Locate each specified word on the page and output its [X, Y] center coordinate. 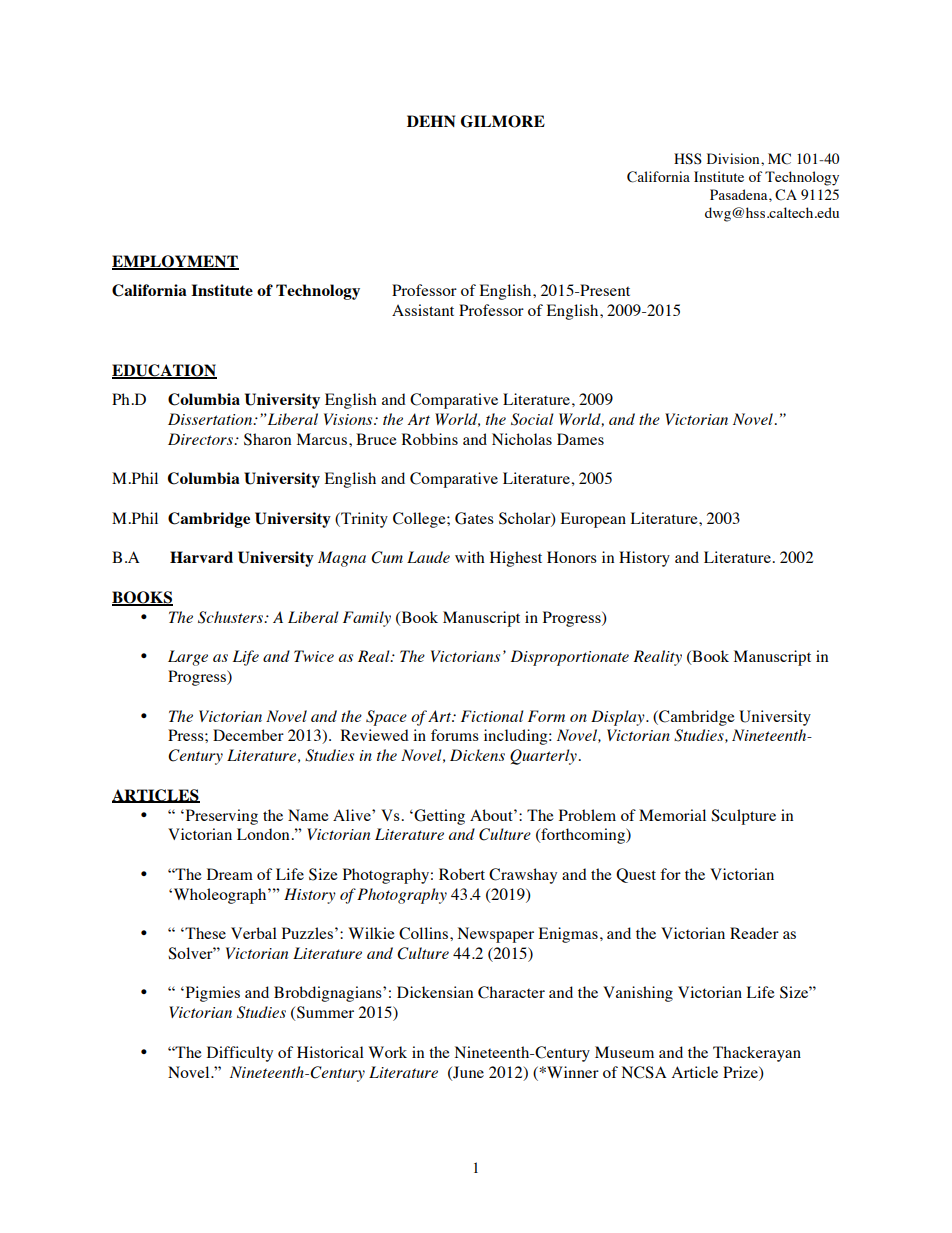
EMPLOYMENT [175, 262]
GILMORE [503, 121]
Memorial [672, 815]
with [470, 557]
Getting [438, 817]
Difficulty [240, 1054]
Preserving [220, 817]
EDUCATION [164, 371]
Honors [572, 557]
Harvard [201, 557]
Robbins [430, 439]
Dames [580, 439]
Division [734, 158]
